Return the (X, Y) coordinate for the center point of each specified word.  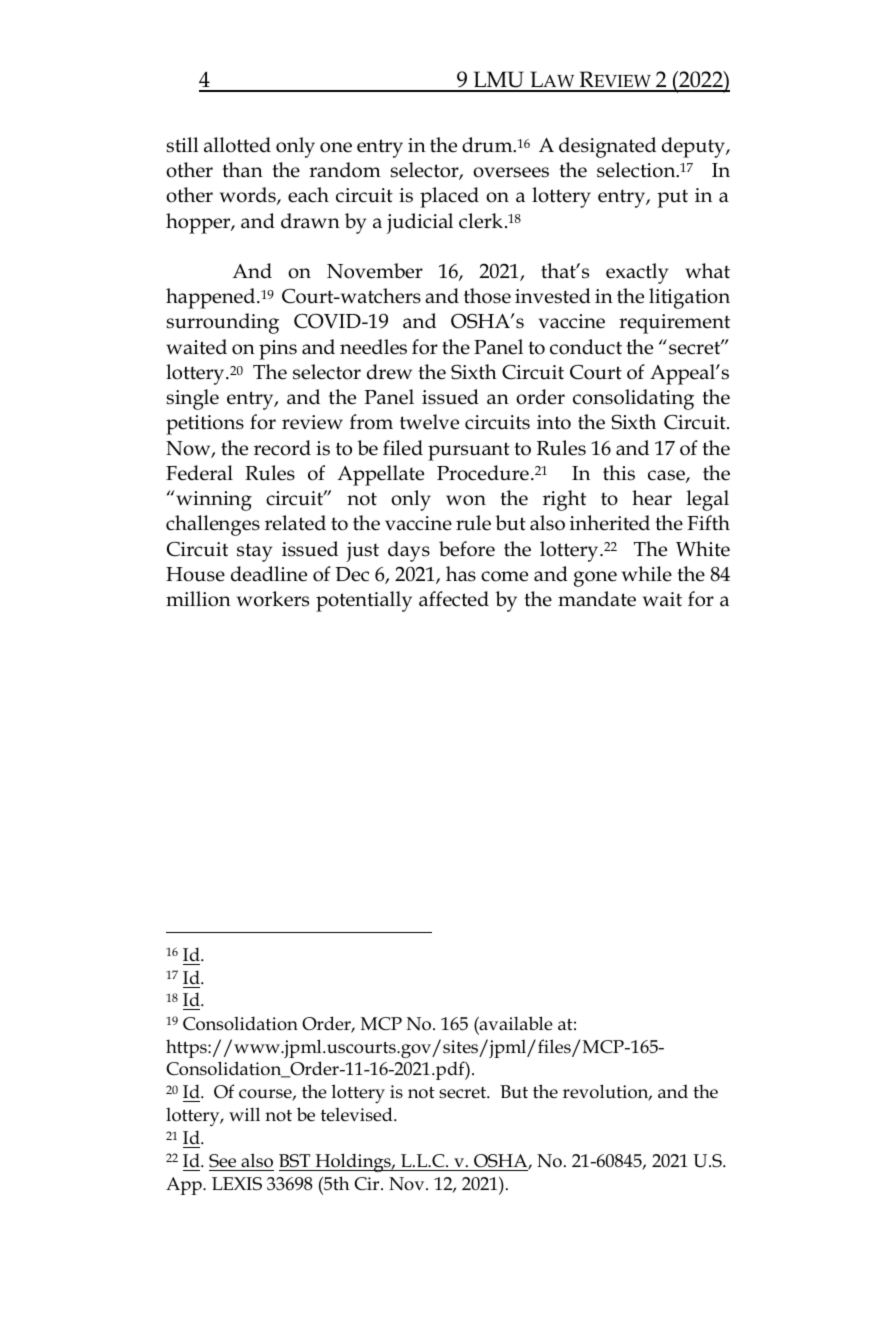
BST (294, 1161)
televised (358, 1114)
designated (607, 147)
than (242, 170)
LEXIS (237, 1184)
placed (449, 197)
